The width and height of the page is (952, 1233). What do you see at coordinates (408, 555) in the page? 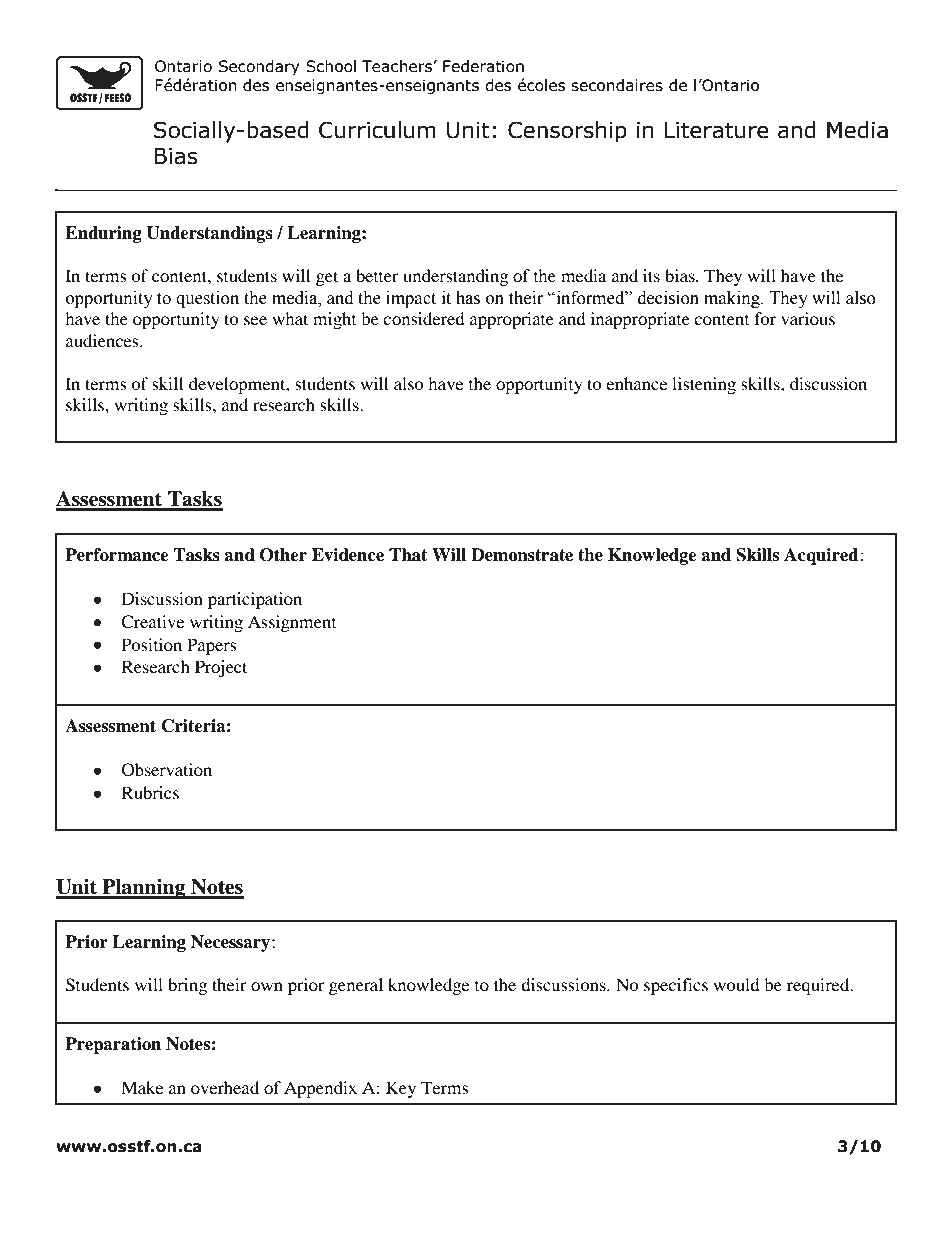
I see `That` at bounding box center [408, 555].
